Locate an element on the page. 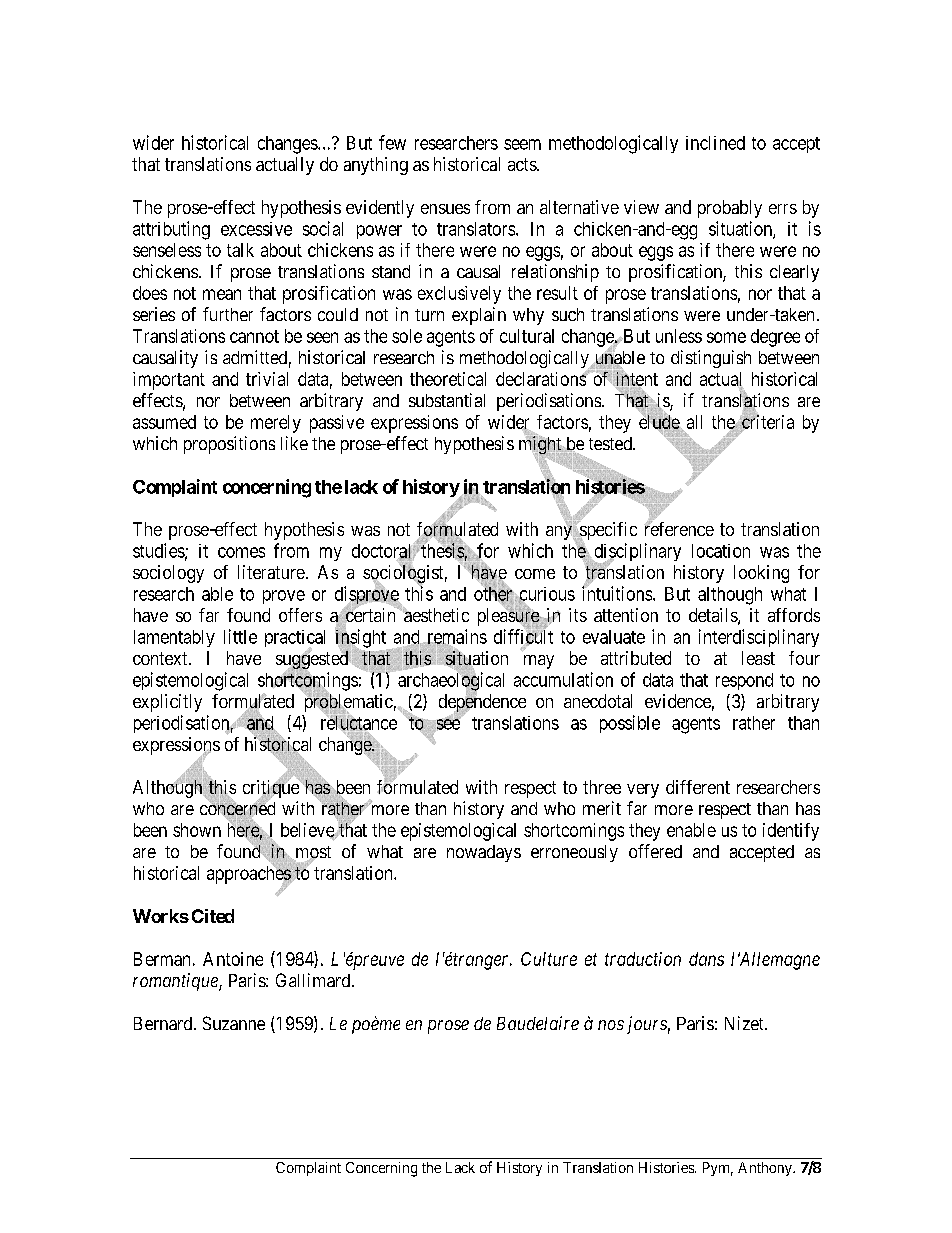 The width and height of the page is (952, 1233). acts is located at coordinates (523, 164).
